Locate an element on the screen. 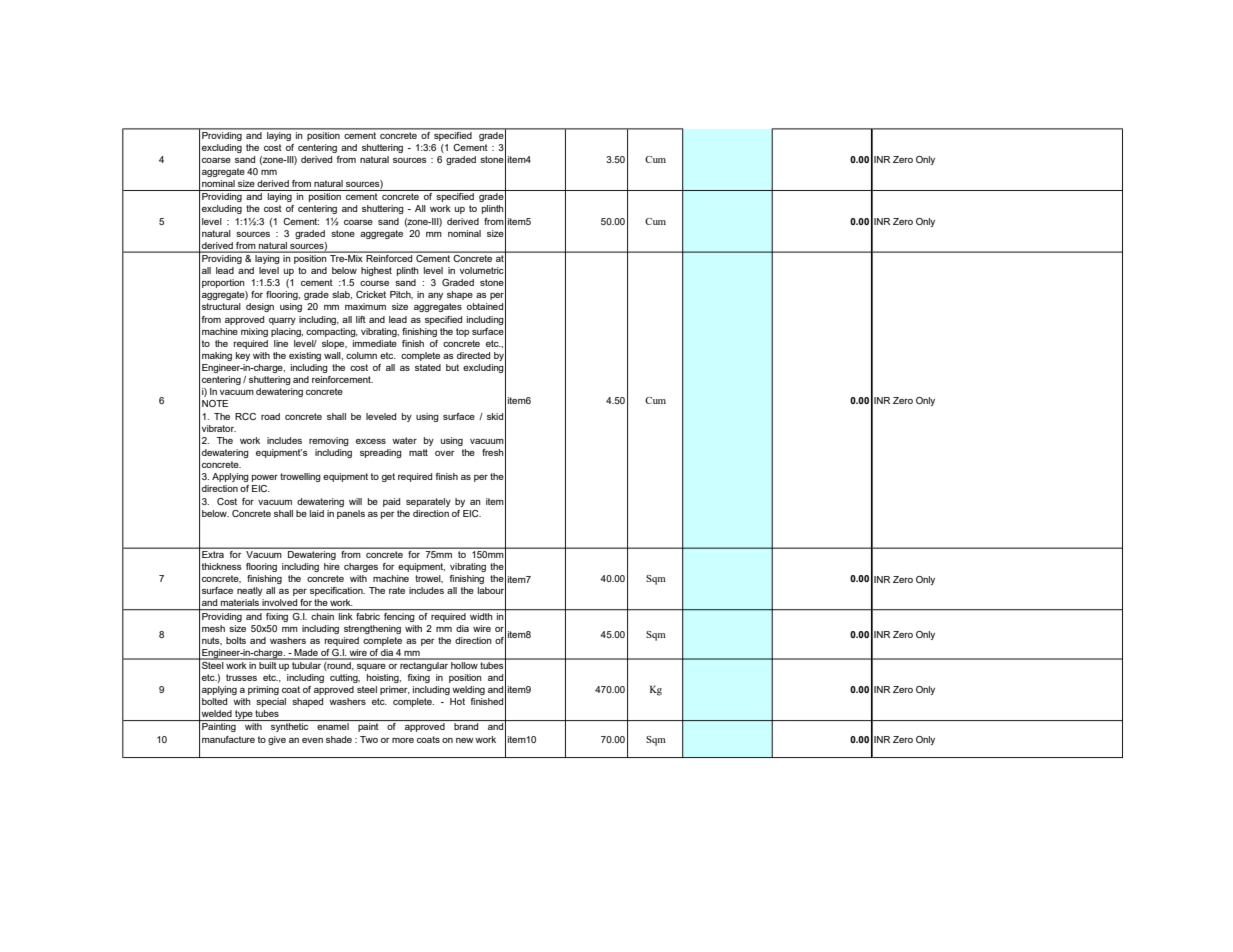  power is located at coordinates (265, 478).
